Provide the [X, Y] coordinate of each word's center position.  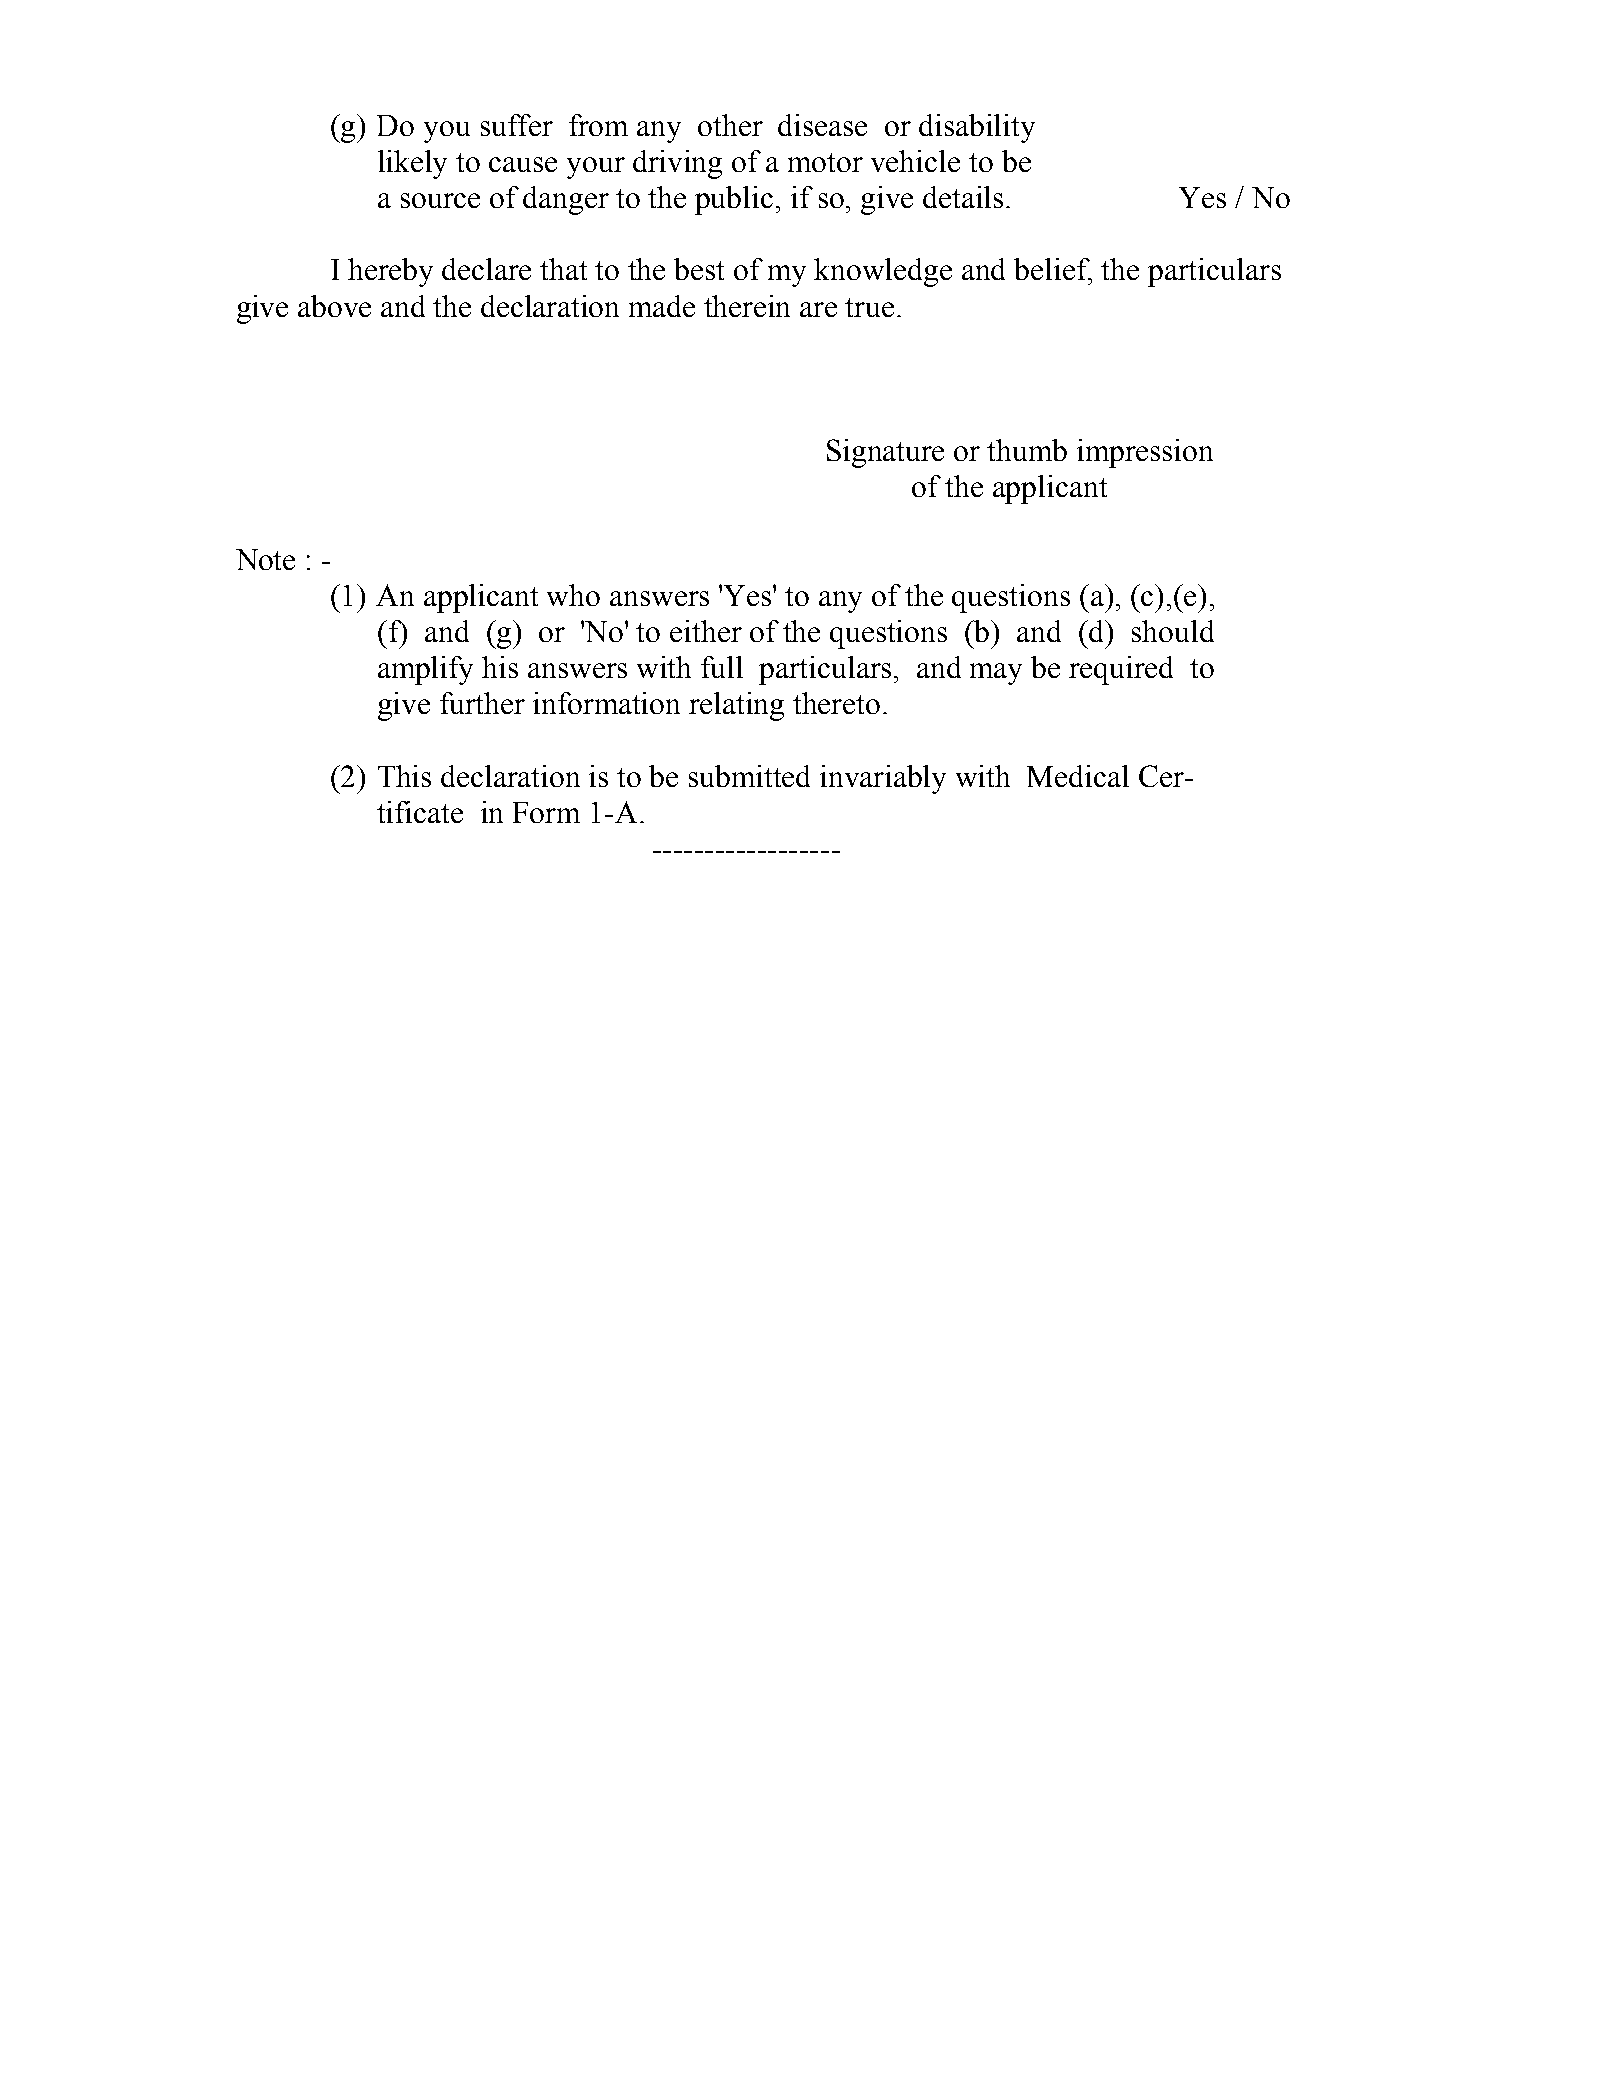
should [1173, 631]
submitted [749, 776]
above [334, 306]
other [730, 125]
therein [747, 306]
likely [412, 164]
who [573, 595]
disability [977, 128]
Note [265, 559]
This [404, 776]
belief [1053, 270]
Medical [1078, 776]
